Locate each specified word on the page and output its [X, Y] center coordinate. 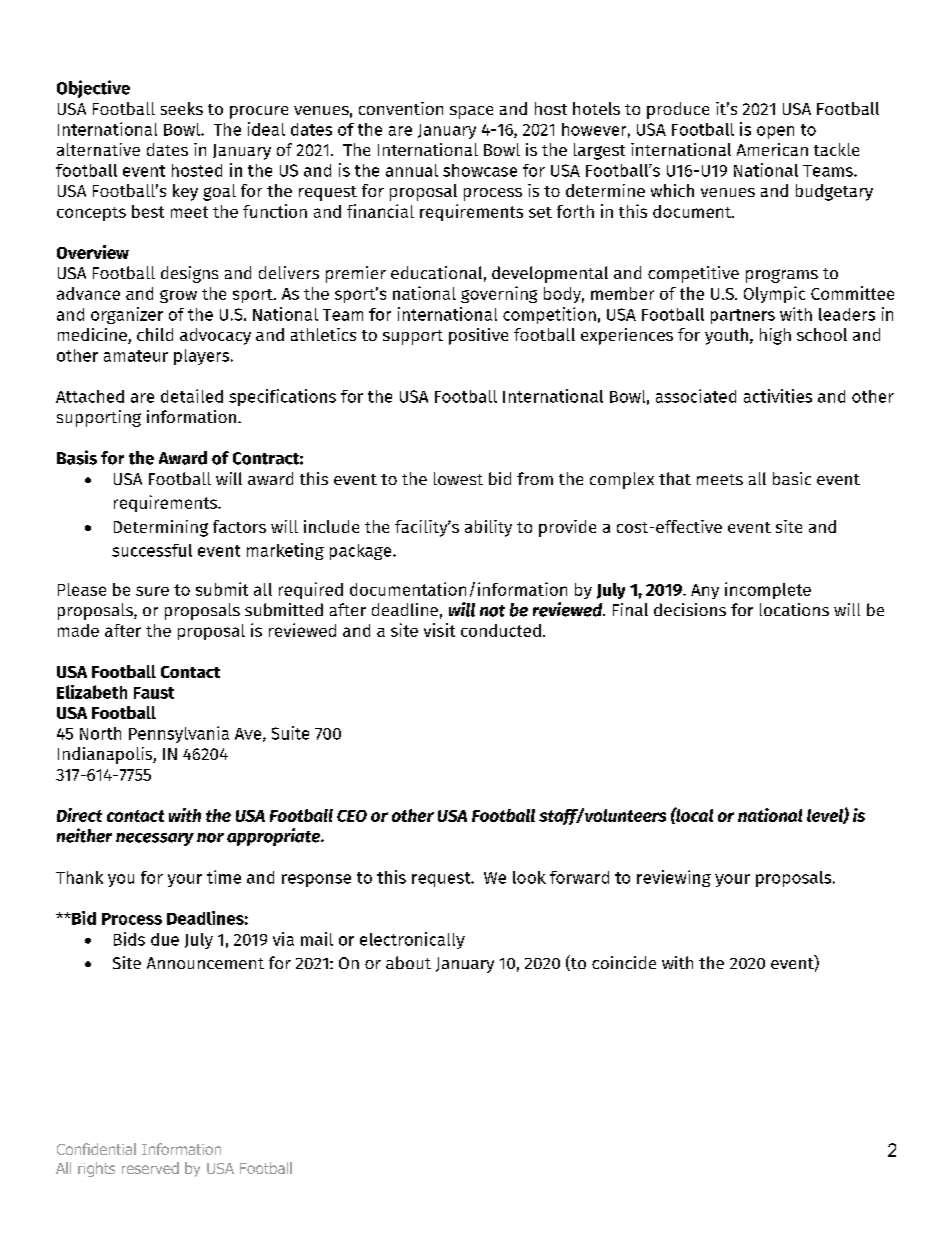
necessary [155, 839]
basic [792, 478]
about [408, 962]
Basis [77, 457]
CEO [352, 816]
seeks [182, 108]
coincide [624, 962]
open [775, 132]
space [471, 112]
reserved [150, 1168]
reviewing [674, 878]
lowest [458, 478]
